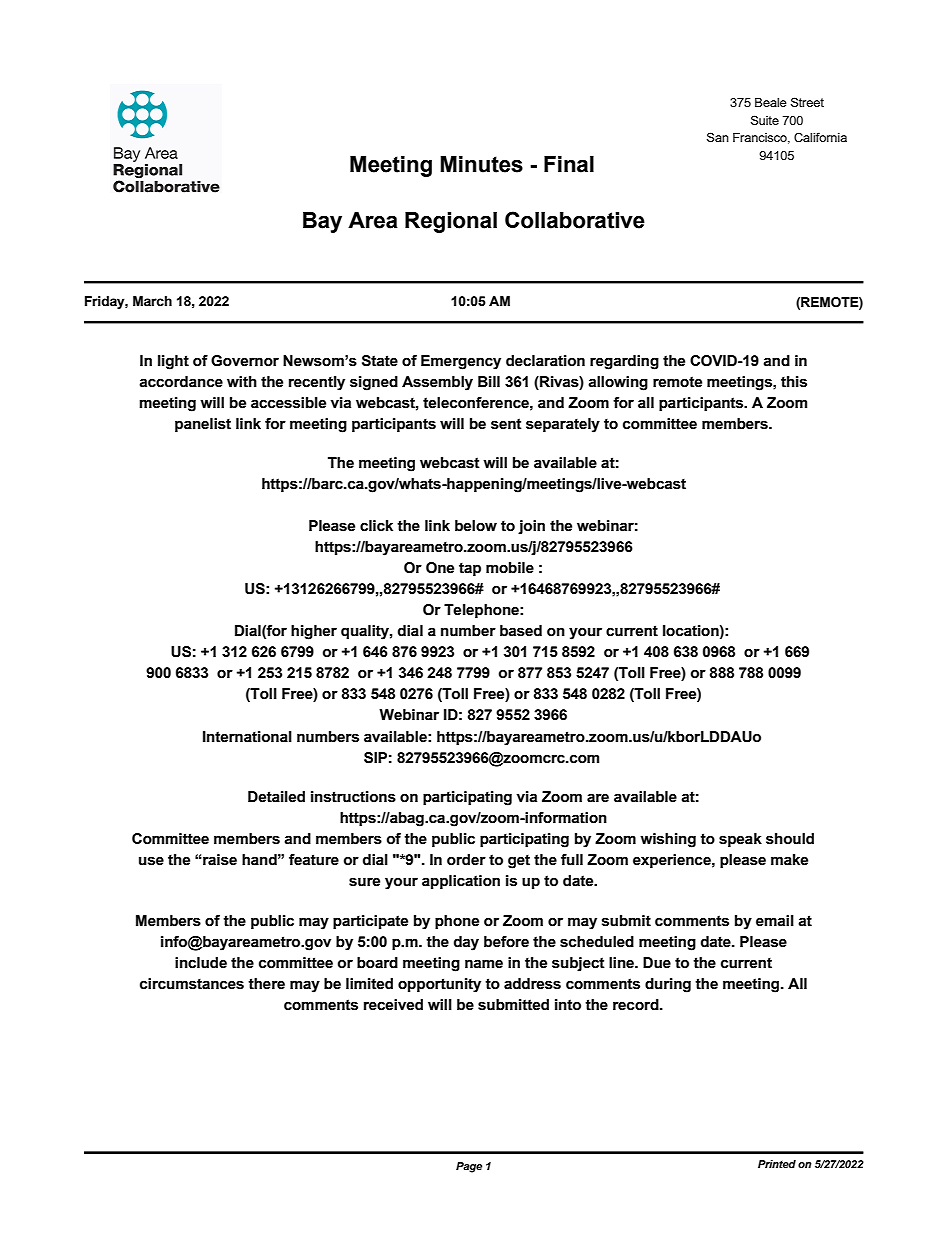  I want to click on mobile, so click(510, 568).
